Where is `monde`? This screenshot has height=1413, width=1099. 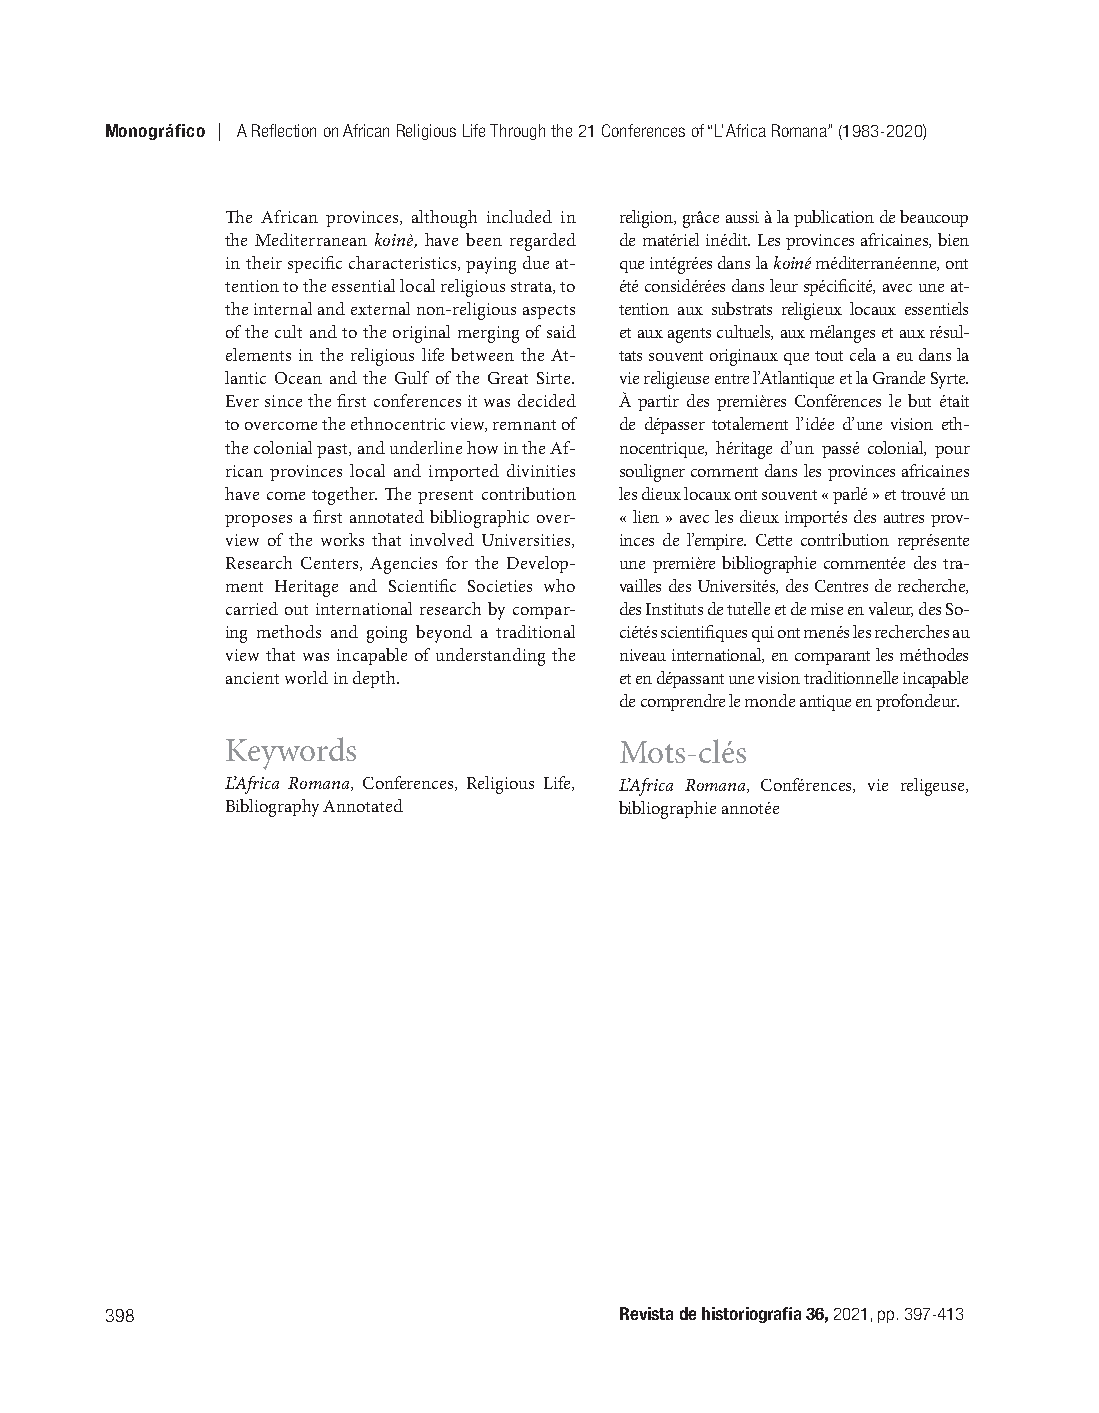 monde is located at coordinates (770, 700).
